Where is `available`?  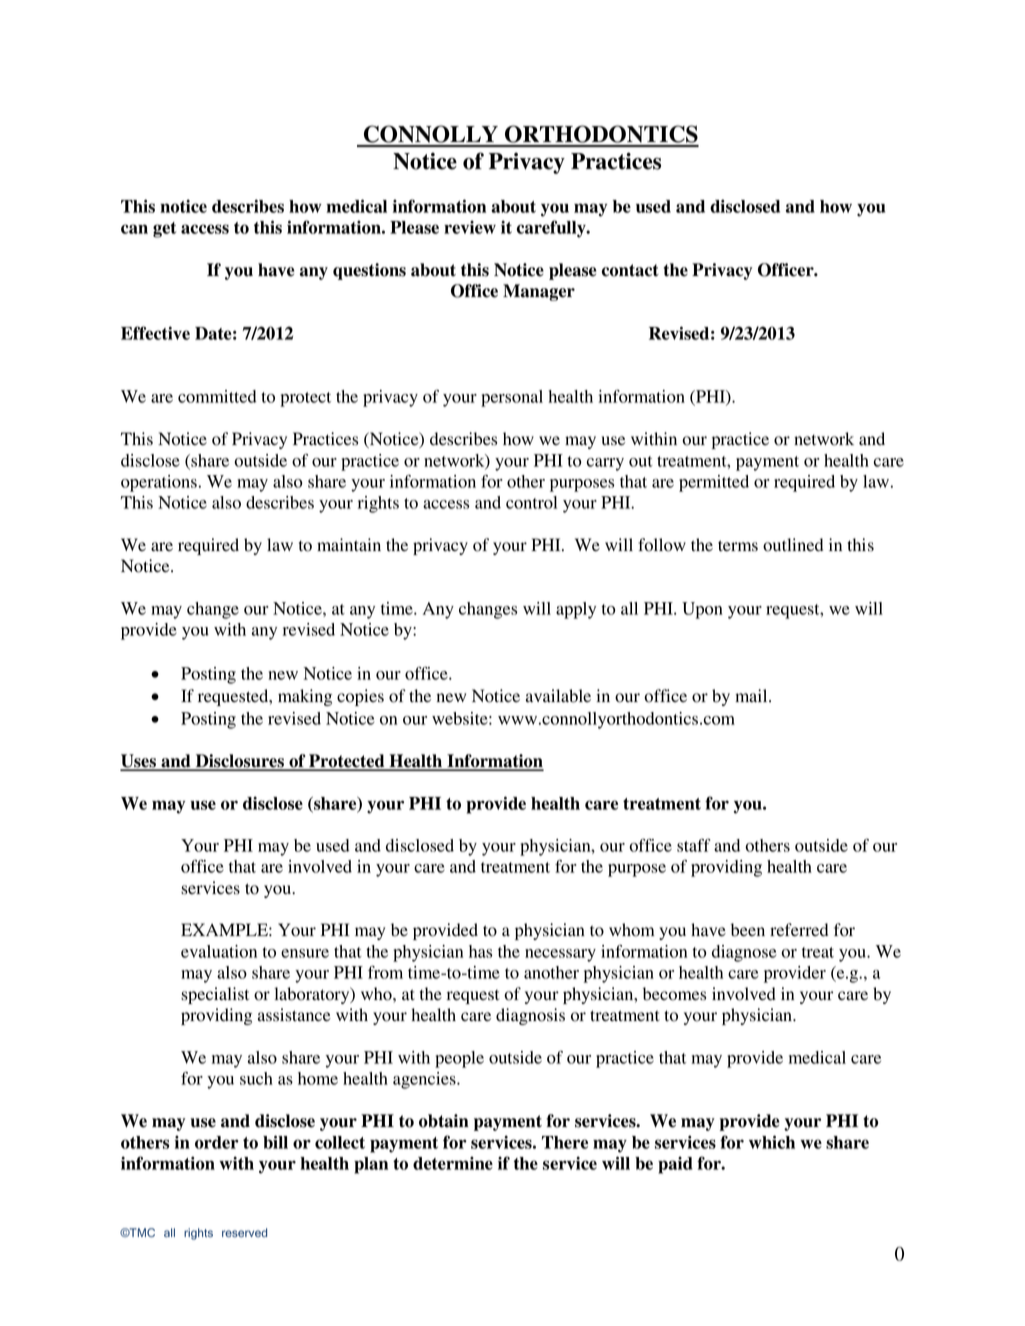 available is located at coordinates (558, 696).
